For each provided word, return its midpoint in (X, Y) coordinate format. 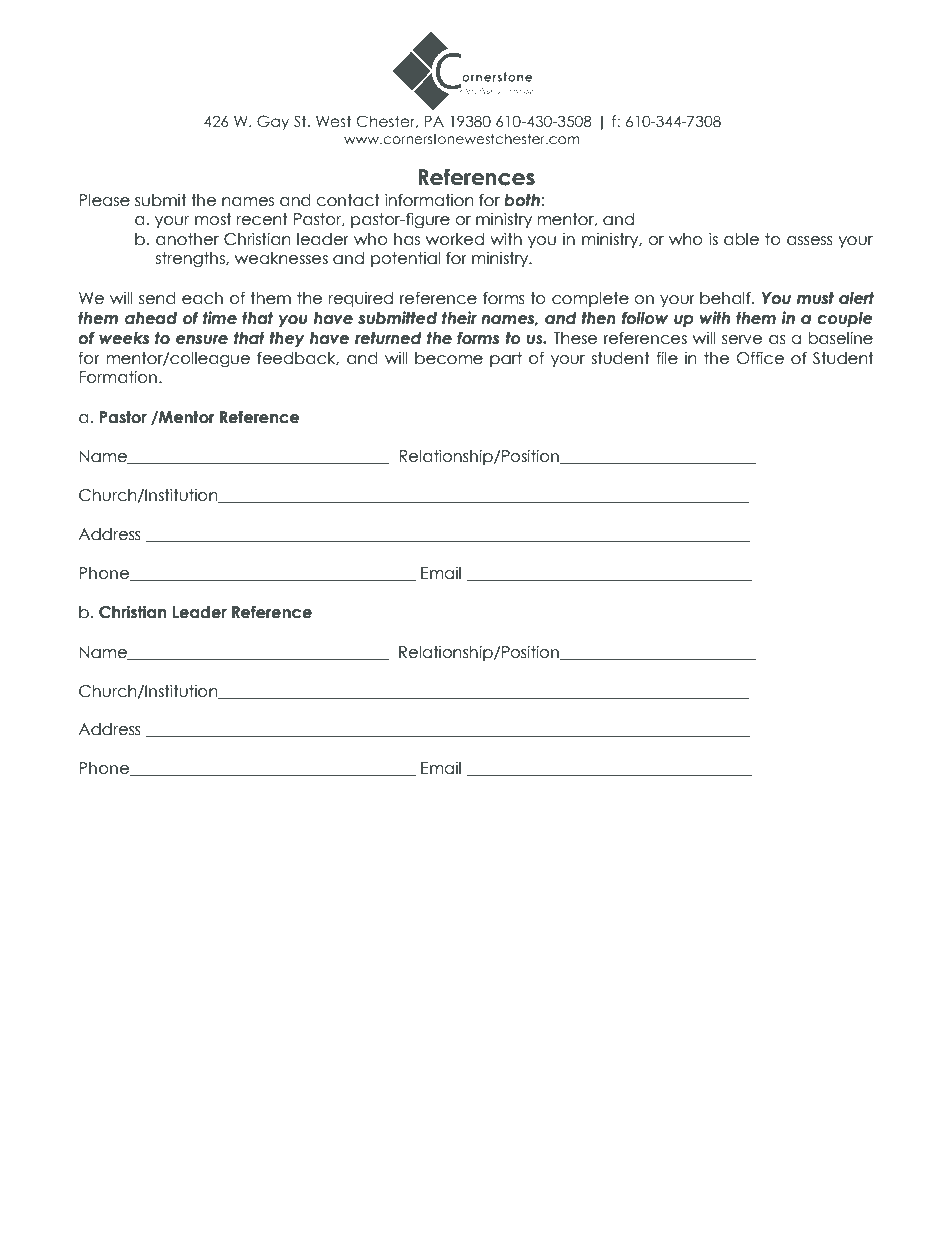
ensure (202, 340)
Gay (273, 122)
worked (455, 239)
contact (348, 200)
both (522, 200)
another (187, 239)
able (741, 239)
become (449, 358)
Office (760, 358)
